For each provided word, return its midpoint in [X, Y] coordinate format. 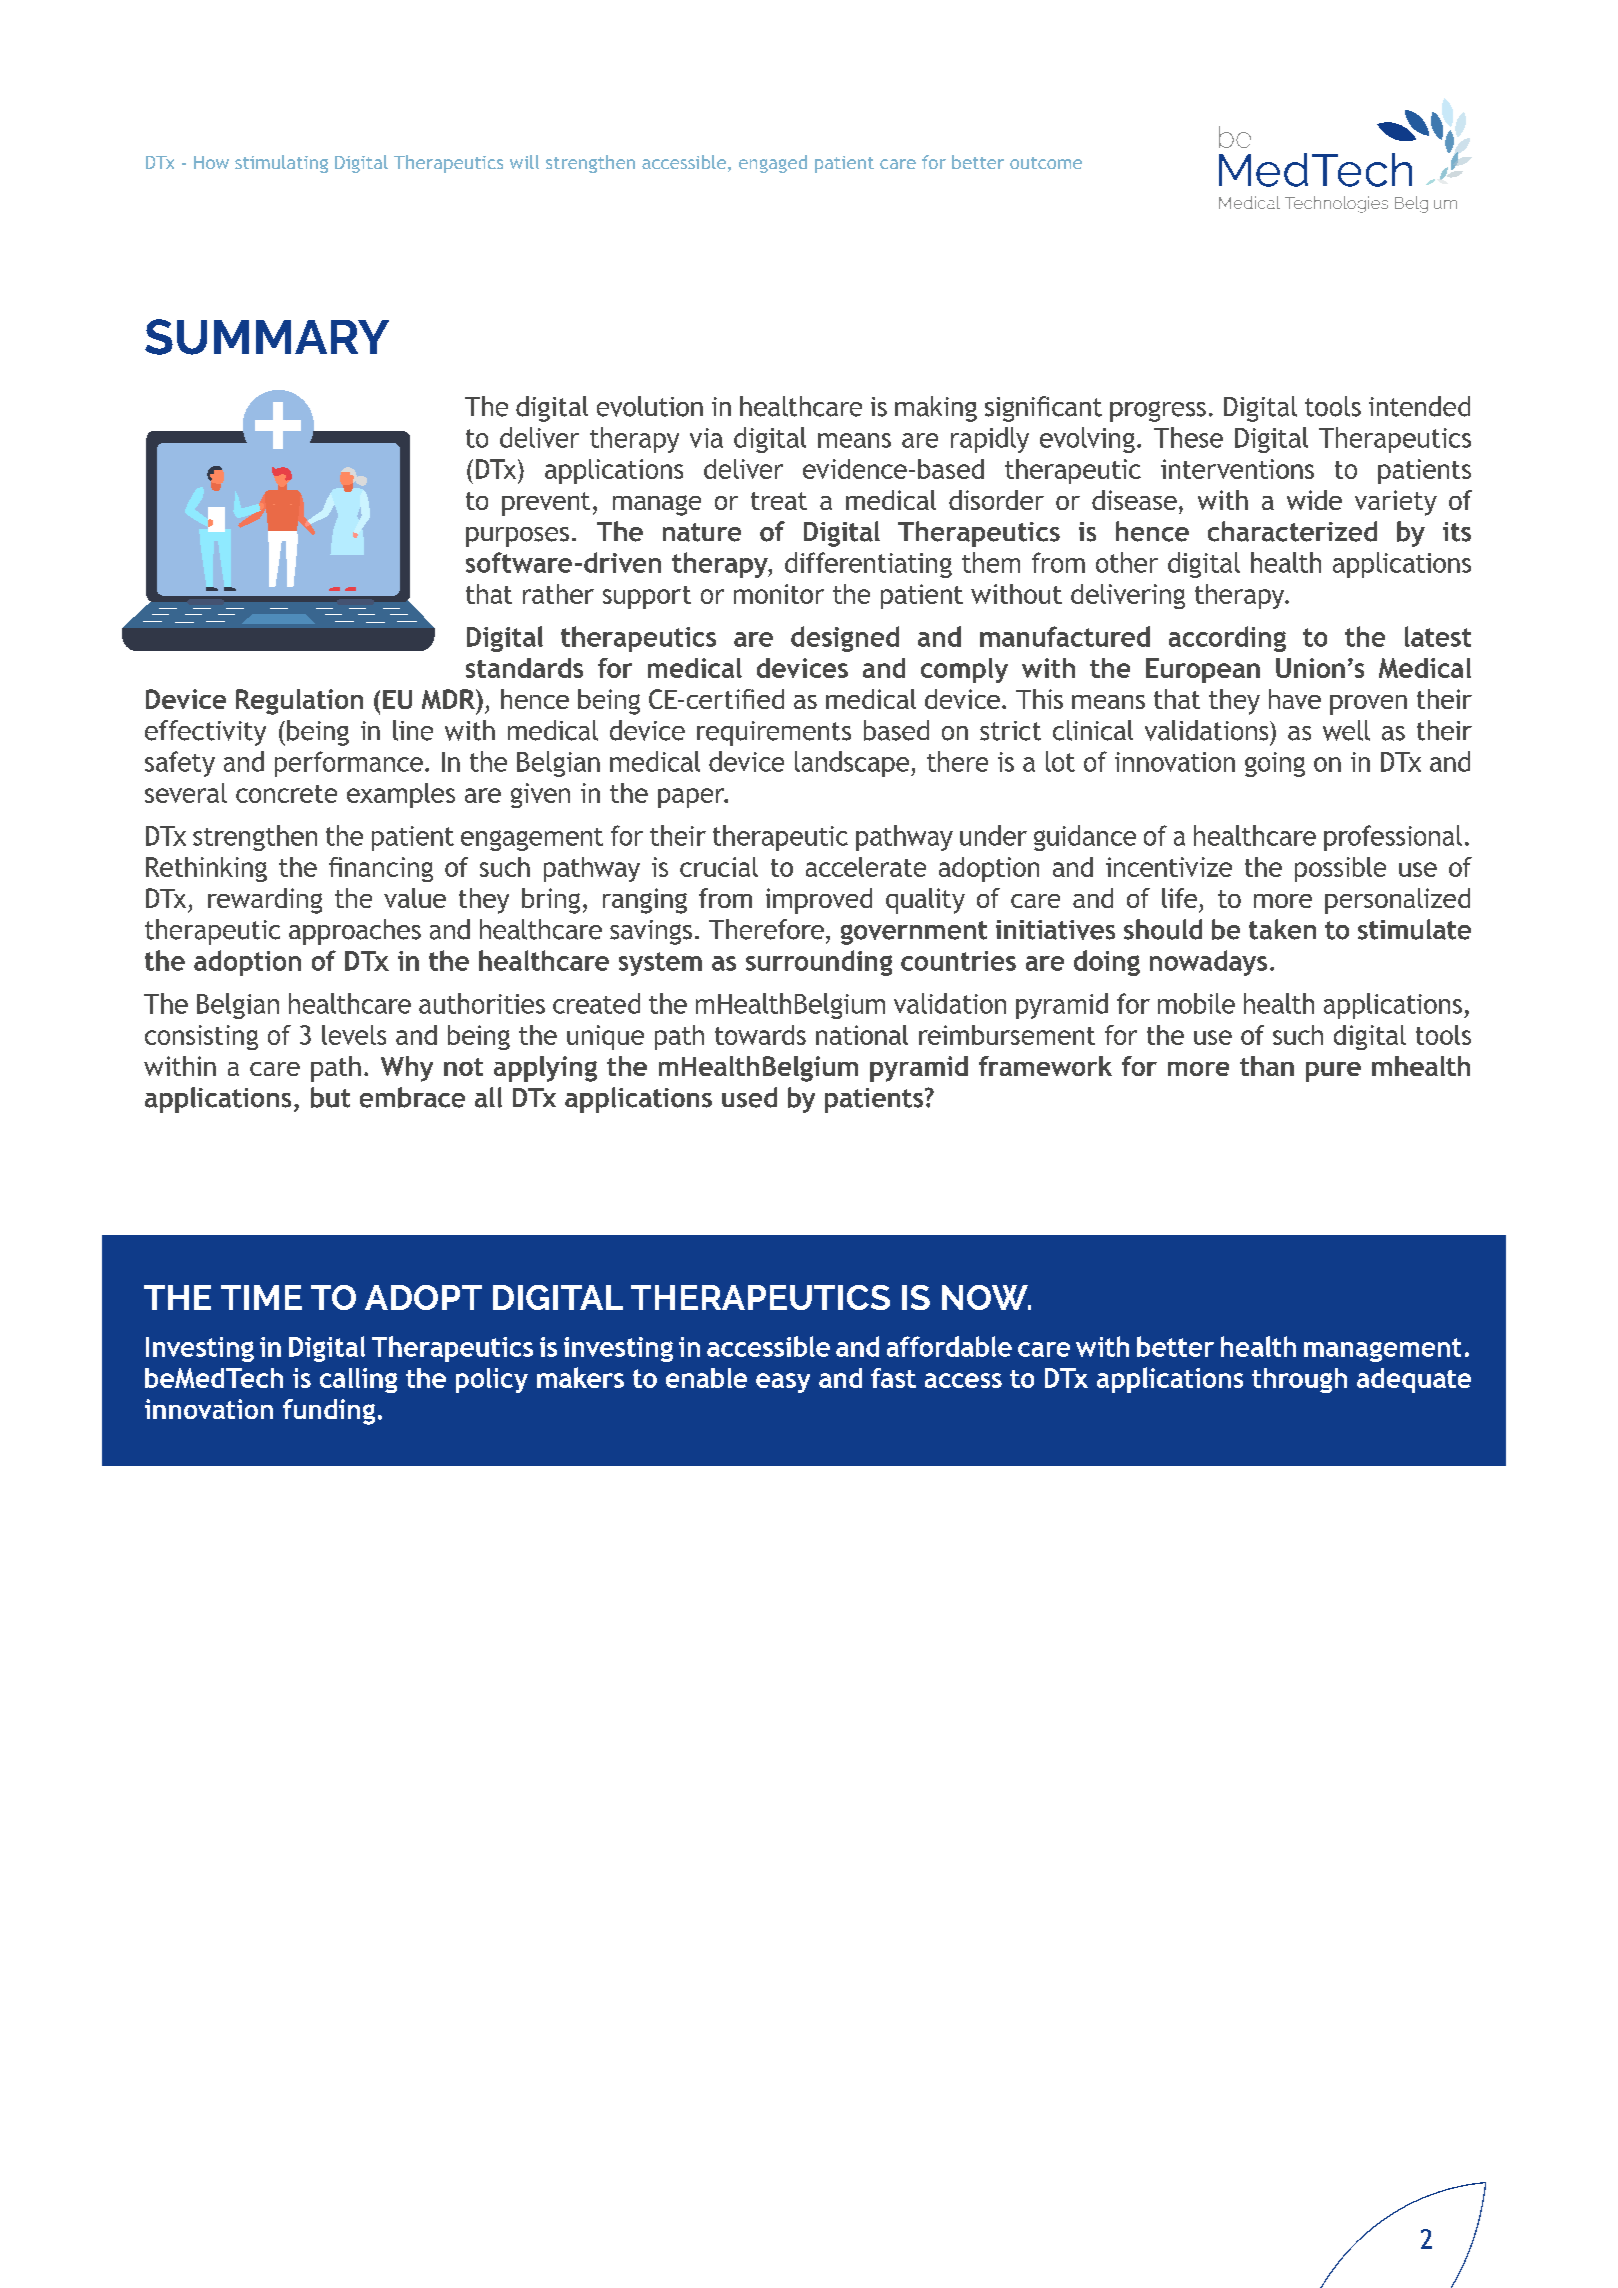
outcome [1046, 163]
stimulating [281, 164]
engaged [773, 164]
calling [358, 1380]
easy [783, 1383]
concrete [286, 794]
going [1275, 764]
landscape [853, 764]
